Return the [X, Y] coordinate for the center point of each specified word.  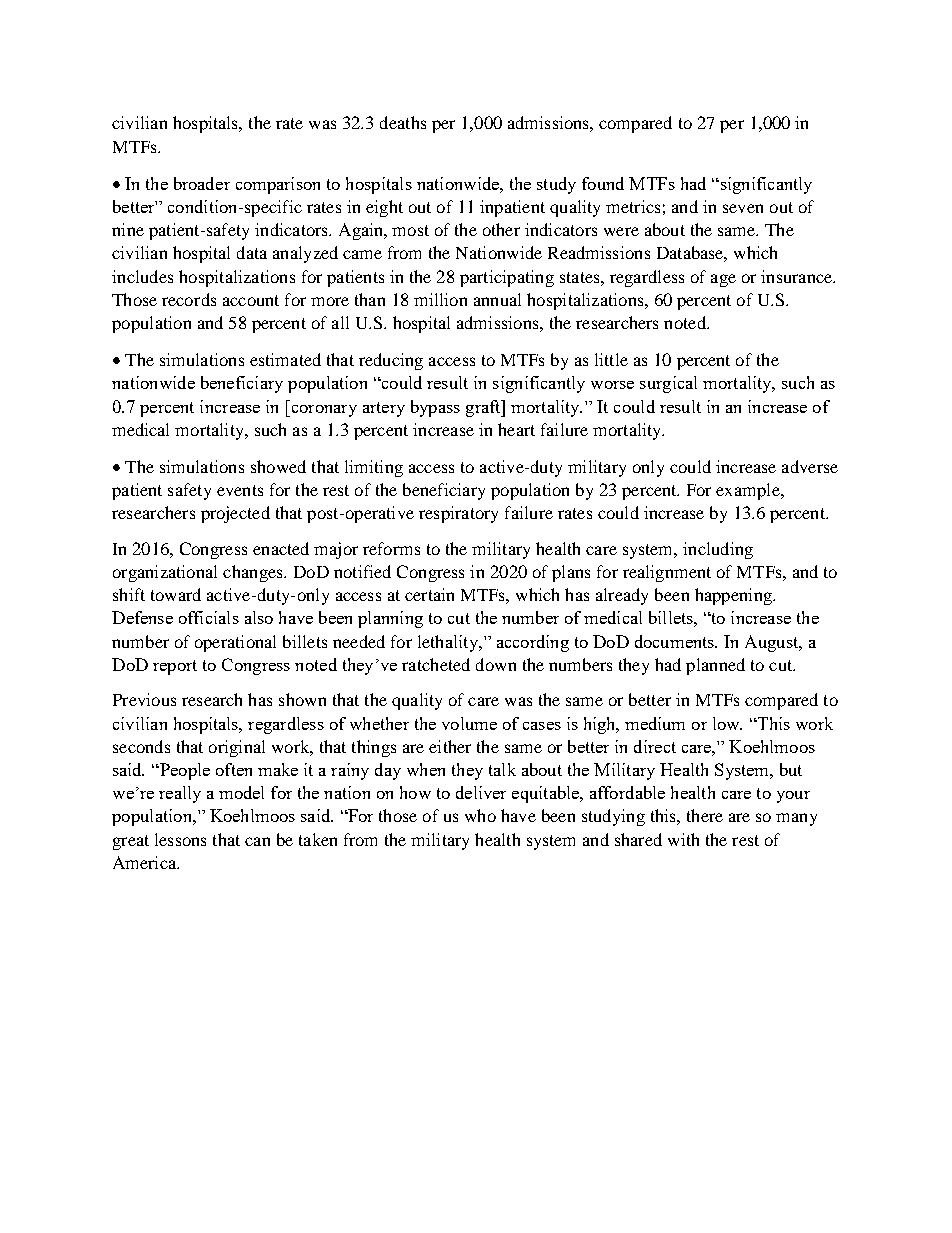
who [480, 815]
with [683, 839]
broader [202, 183]
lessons [180, 839]
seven [743, 208]
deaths [403, 122]
